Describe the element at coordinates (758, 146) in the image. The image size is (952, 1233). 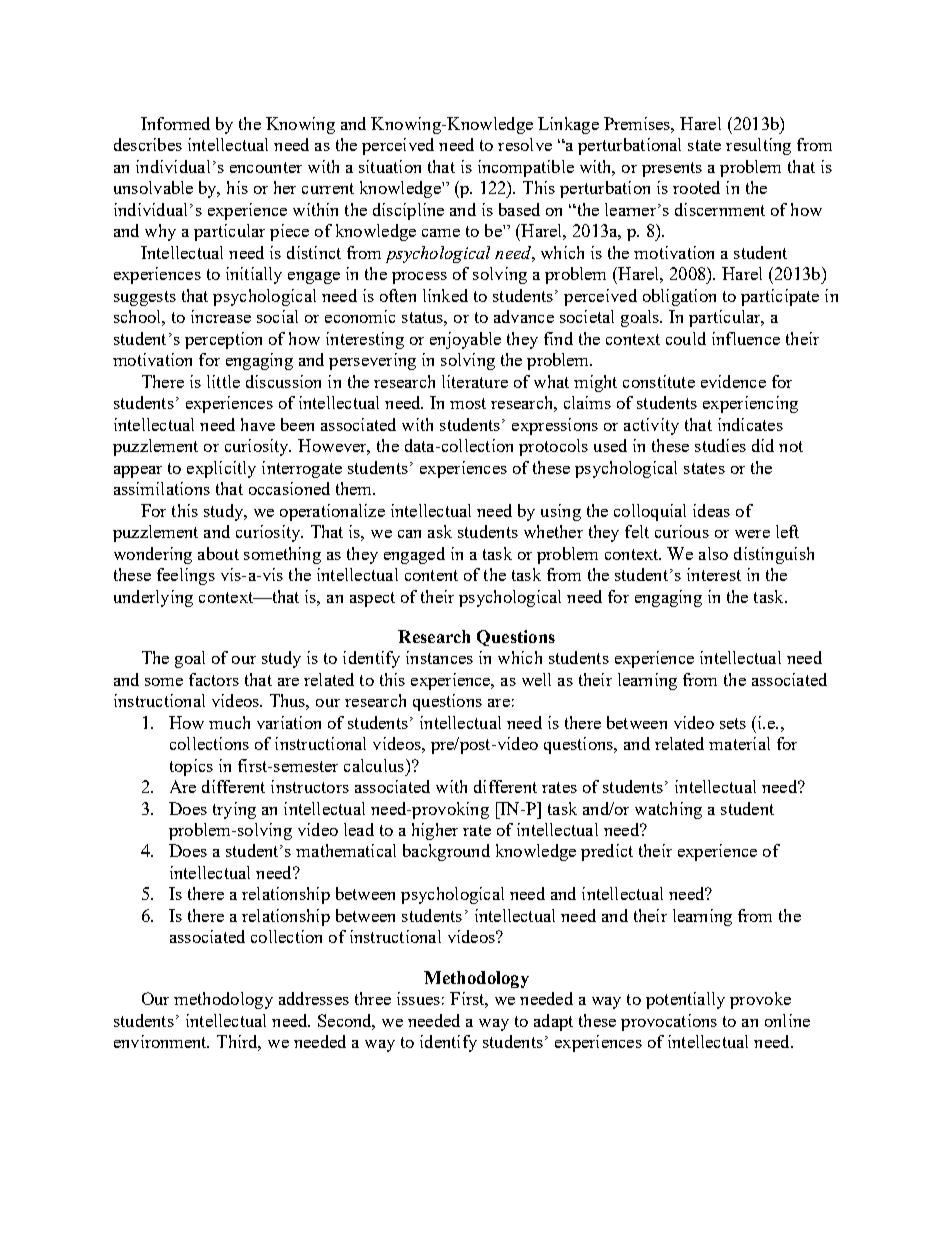
I see `resulting` at that location.
